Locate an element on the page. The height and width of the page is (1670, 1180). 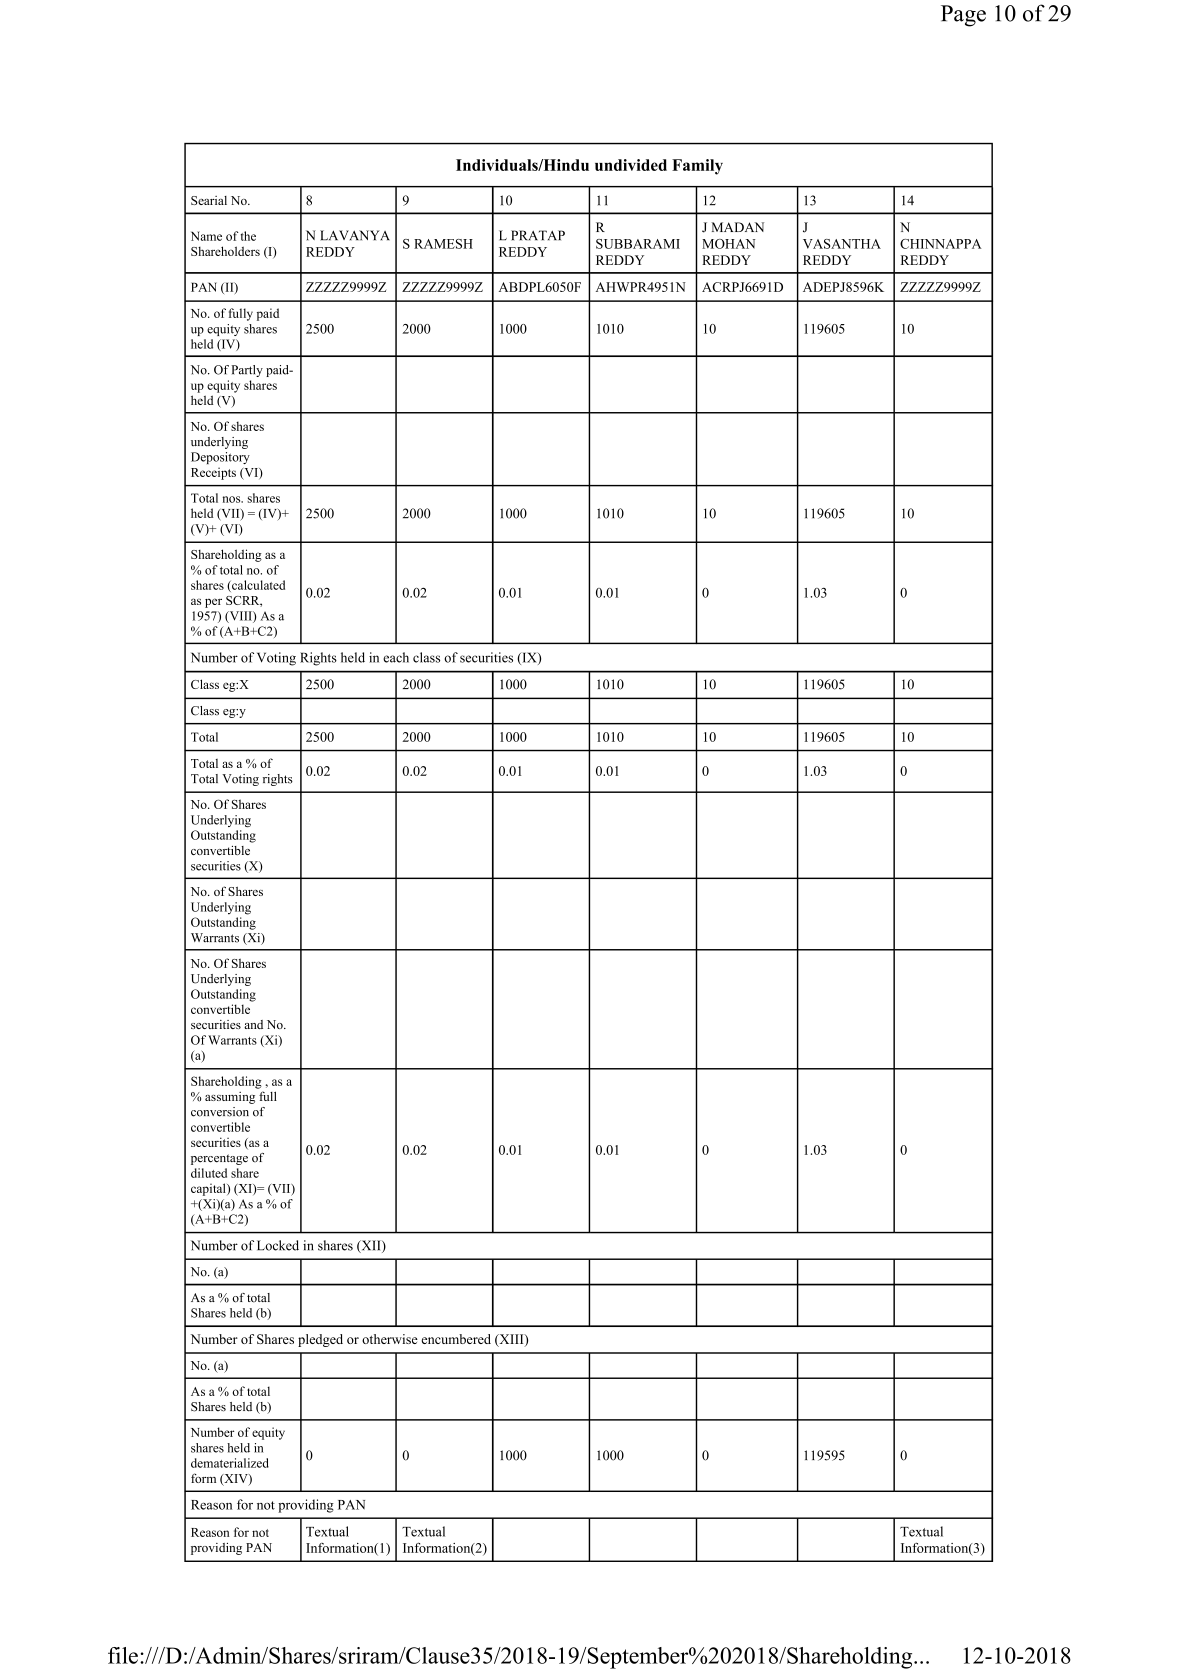
Page is located at coordinates (963, 16).
